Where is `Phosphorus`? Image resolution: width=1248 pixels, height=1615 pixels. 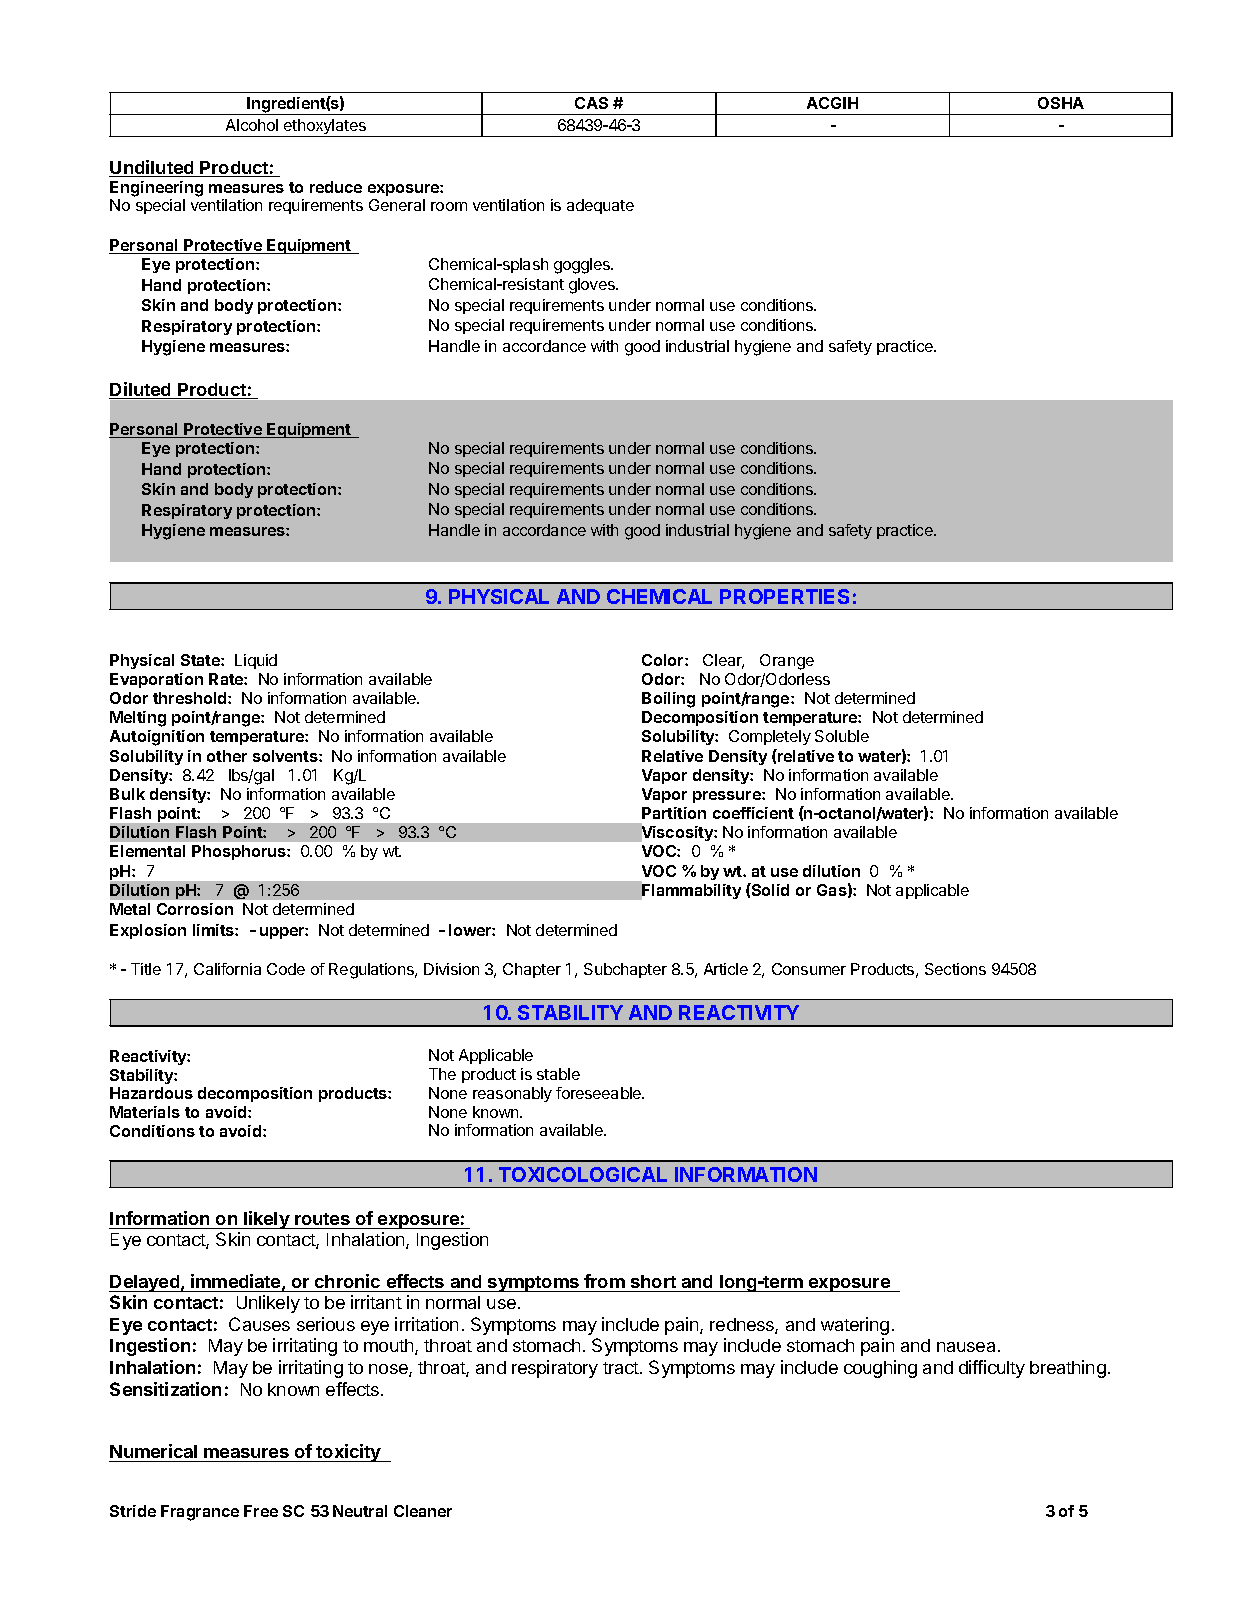
Phosphorus is located at coordinates (240, 852).
